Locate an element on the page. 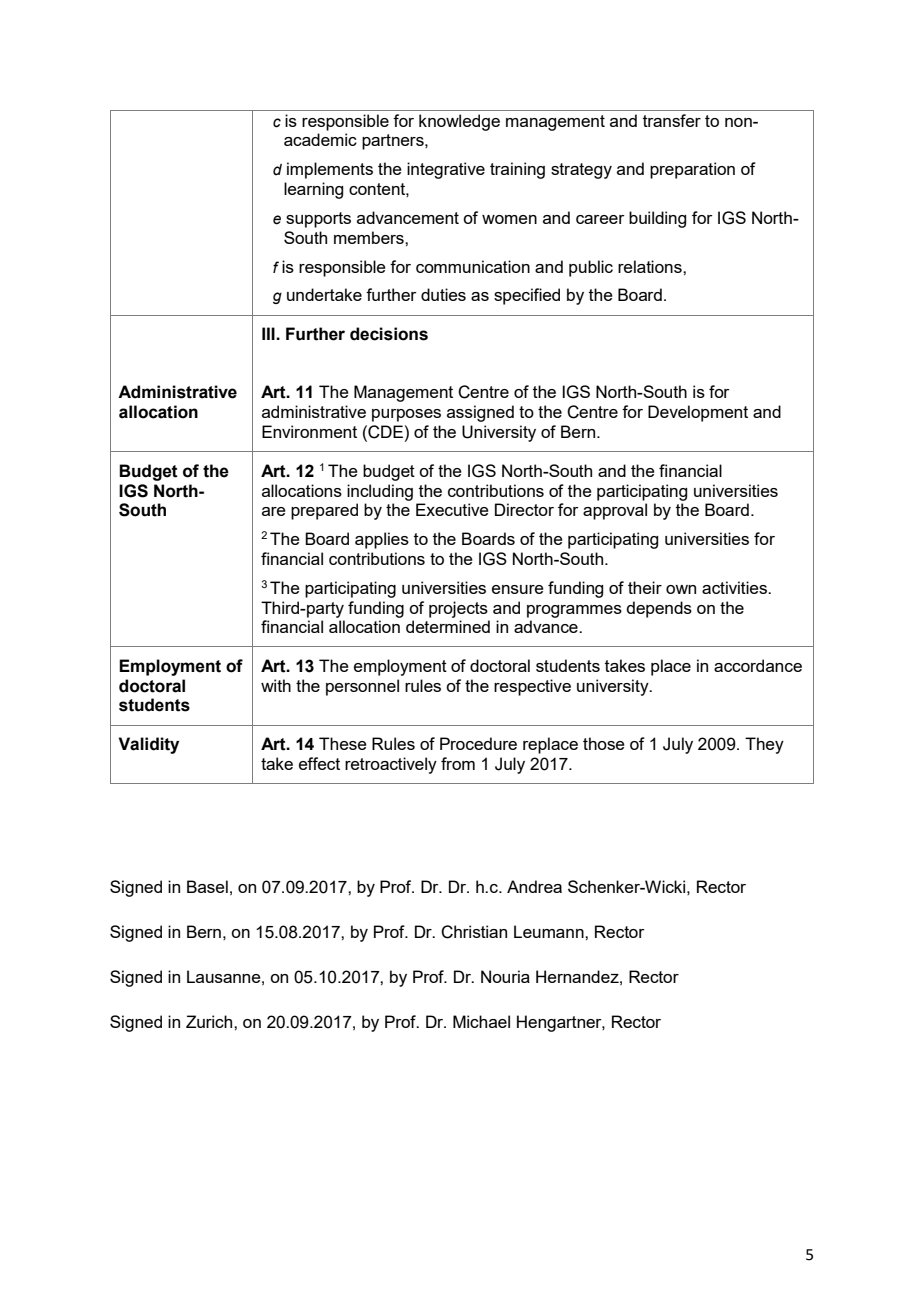  Validity is located at coordinates (149, 745).
